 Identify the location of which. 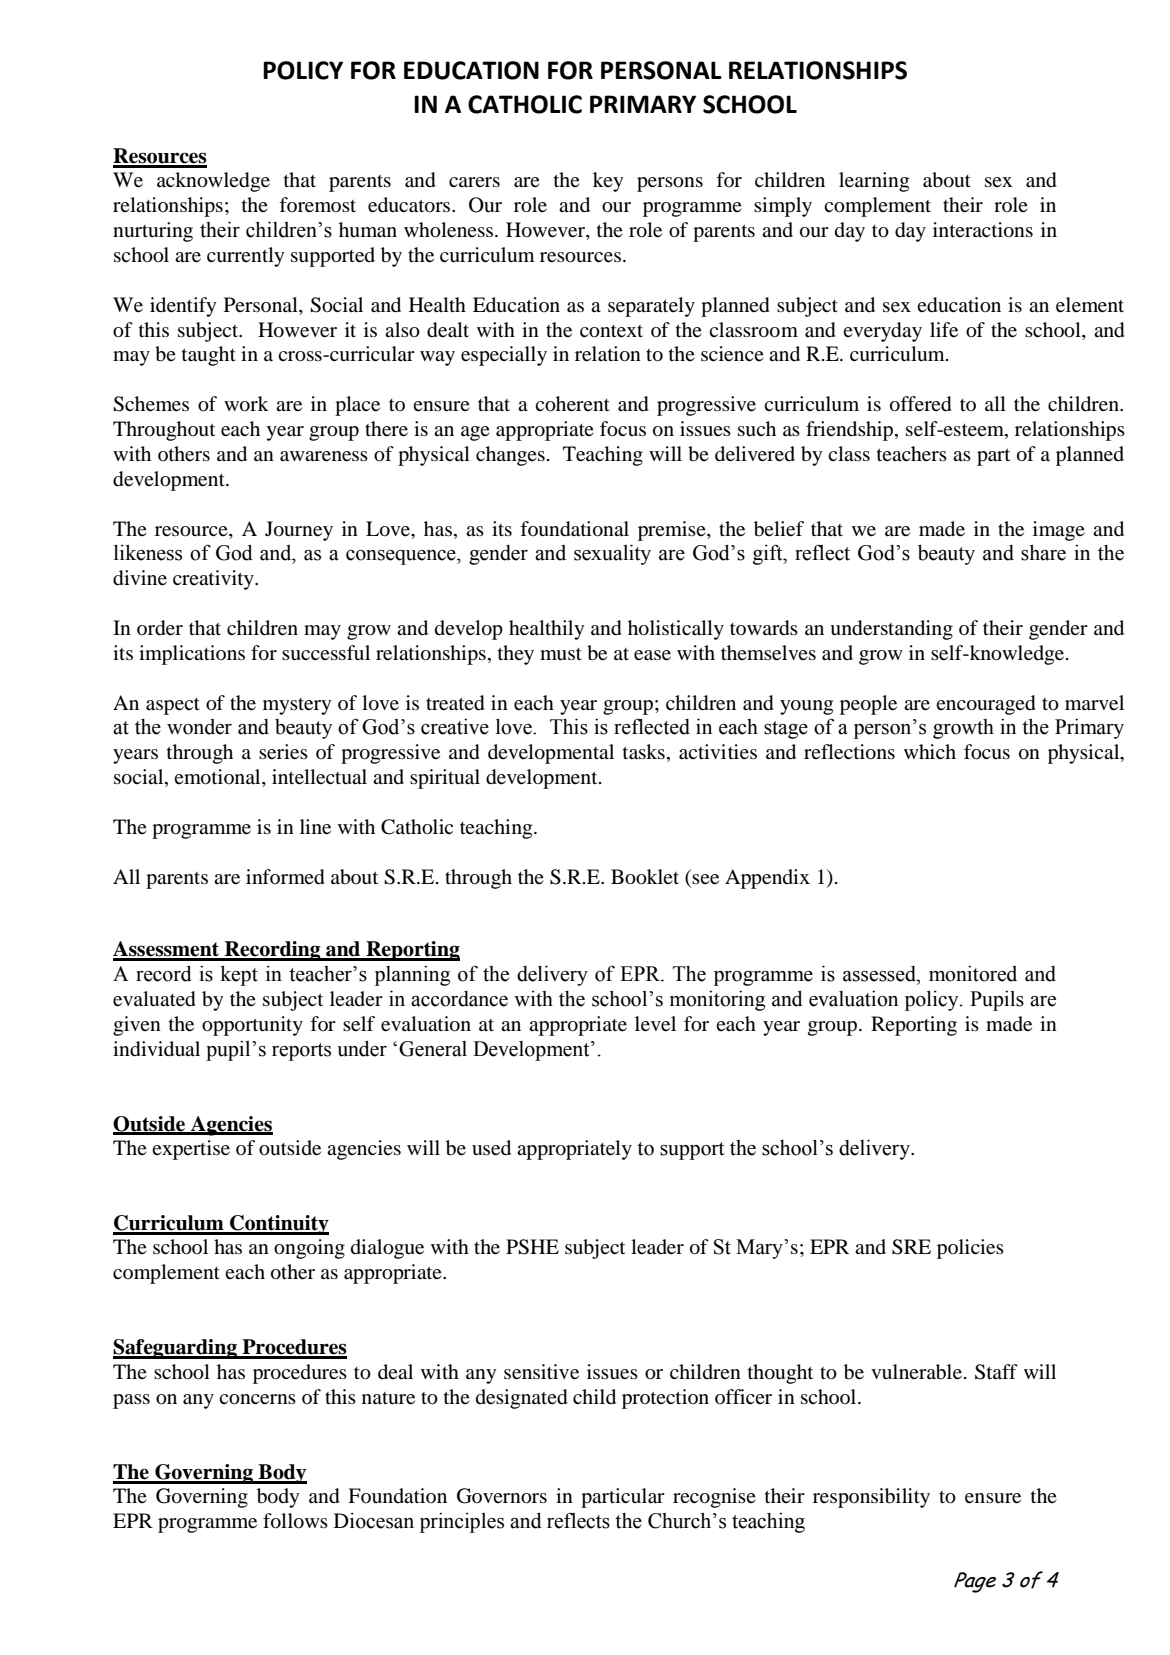
(930, 751).
